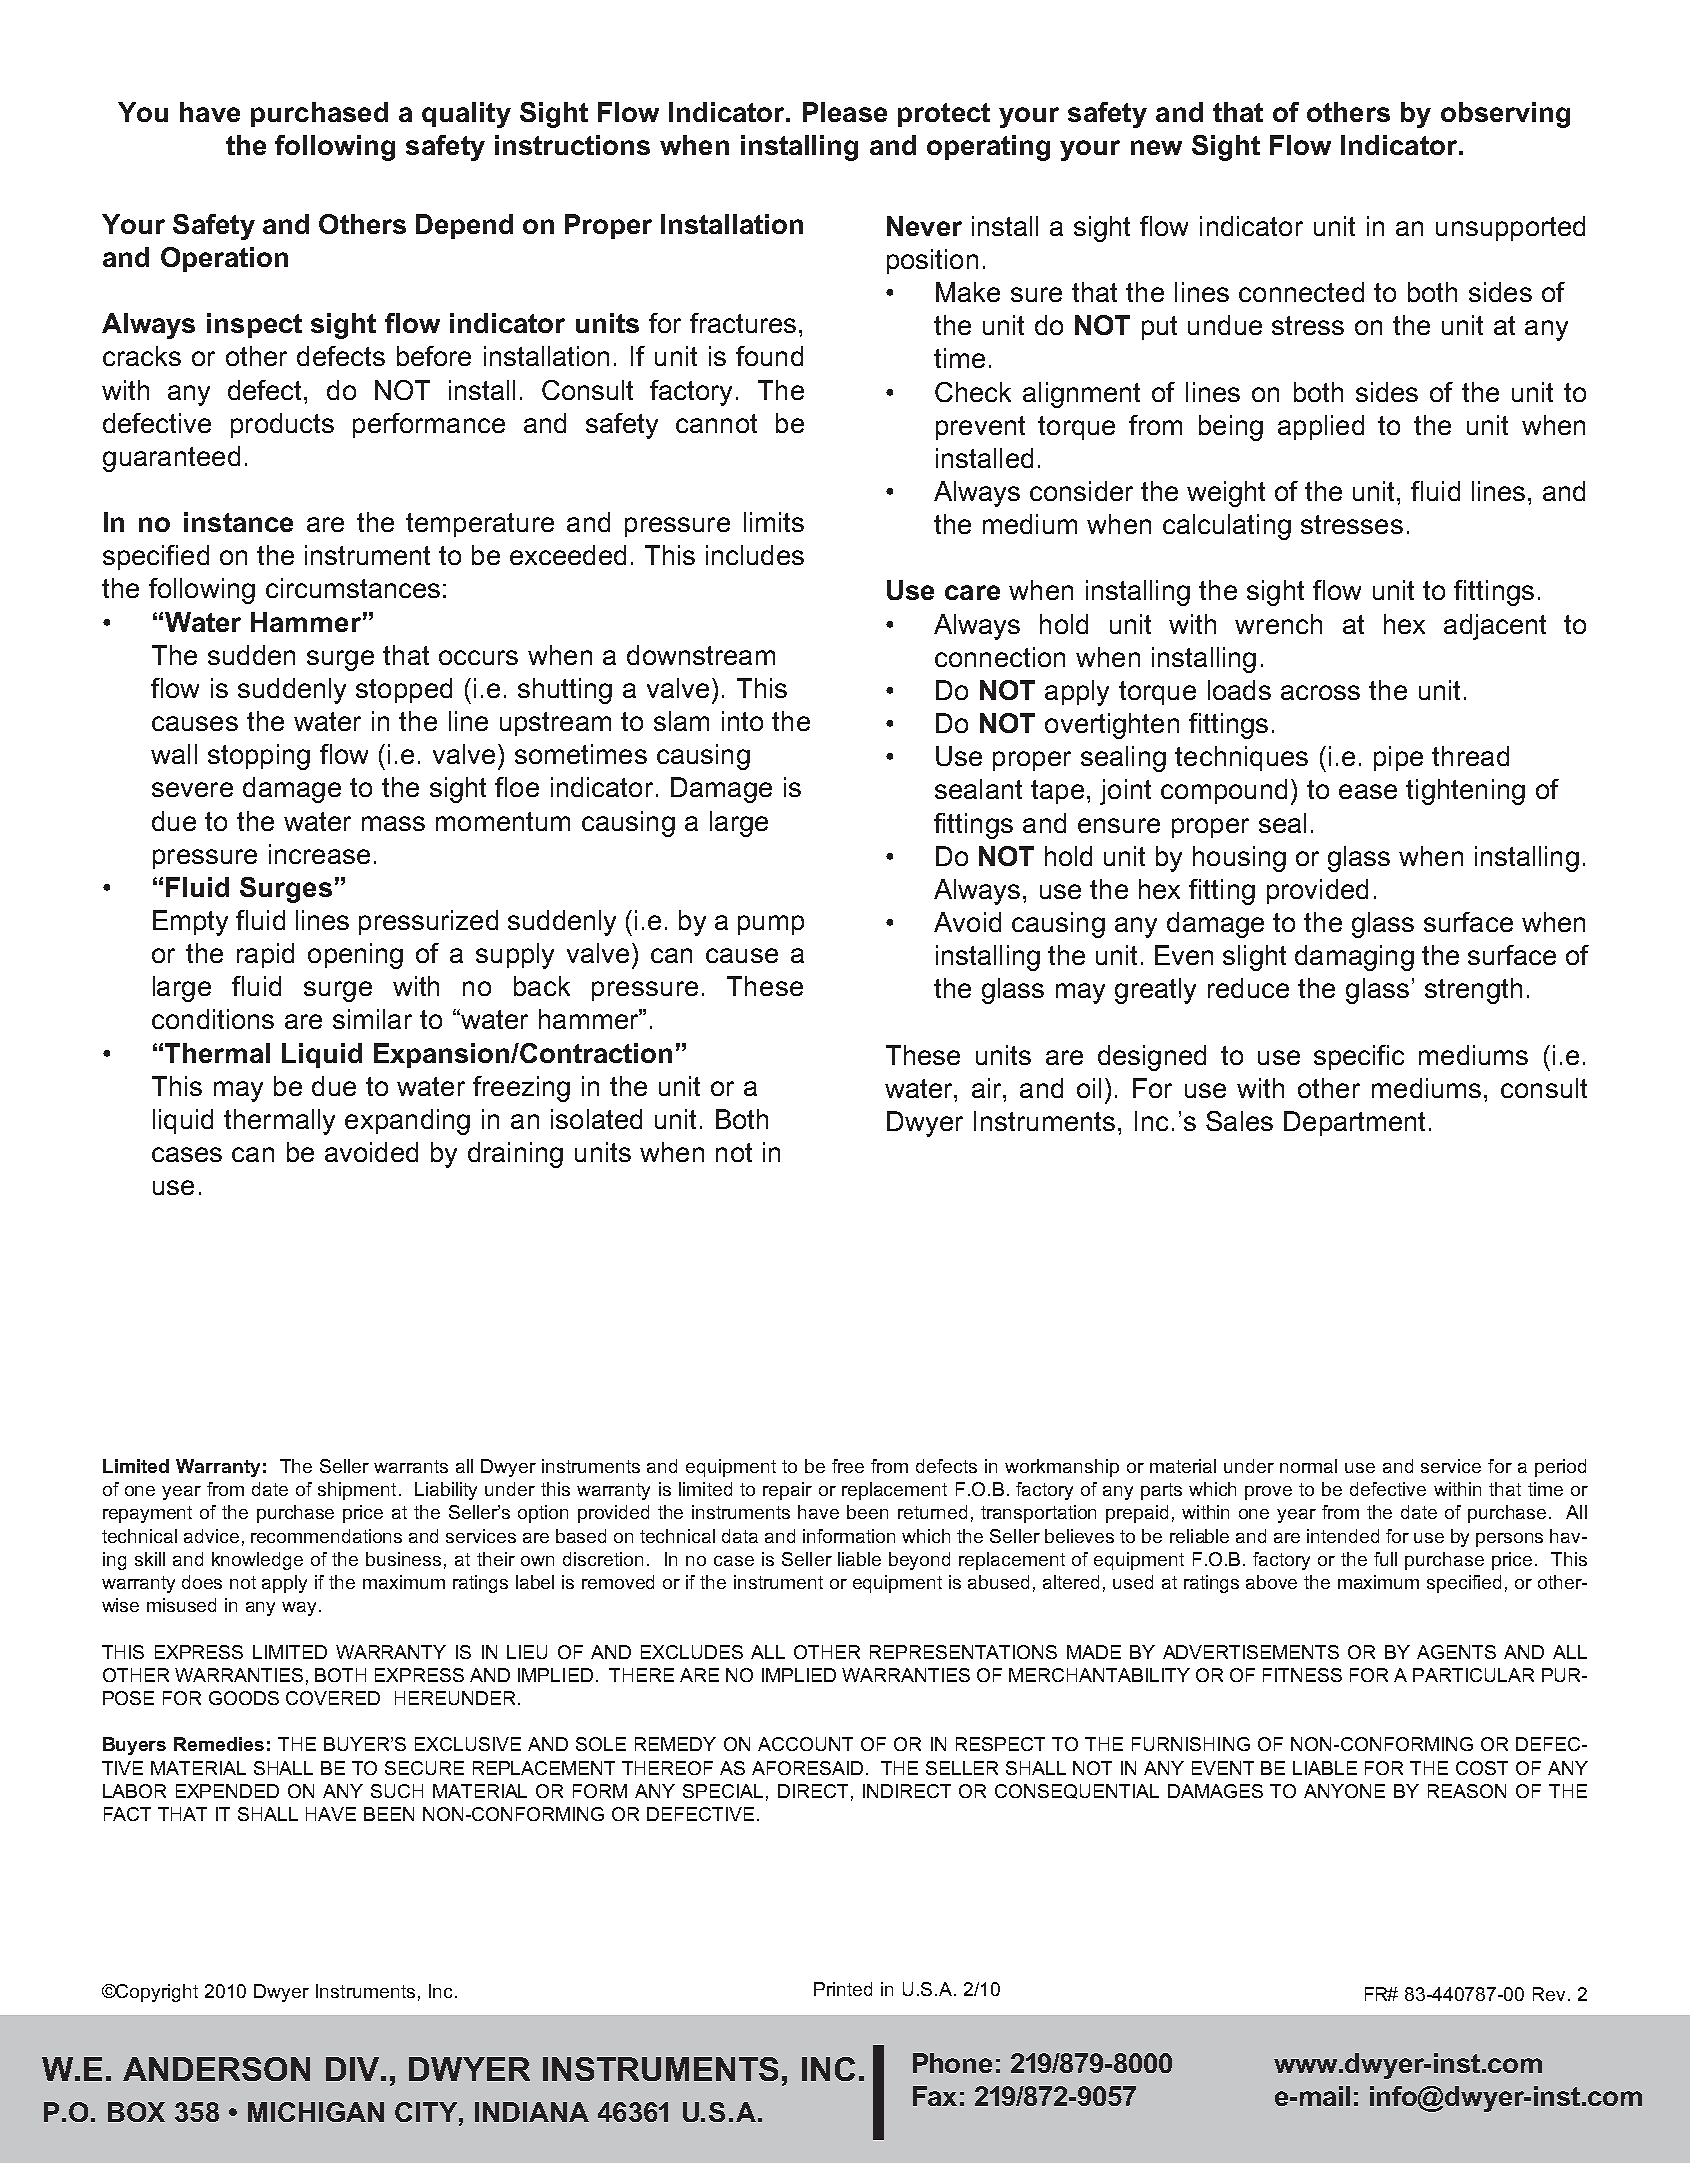  I want to click on Operation, so click(224, 259).
